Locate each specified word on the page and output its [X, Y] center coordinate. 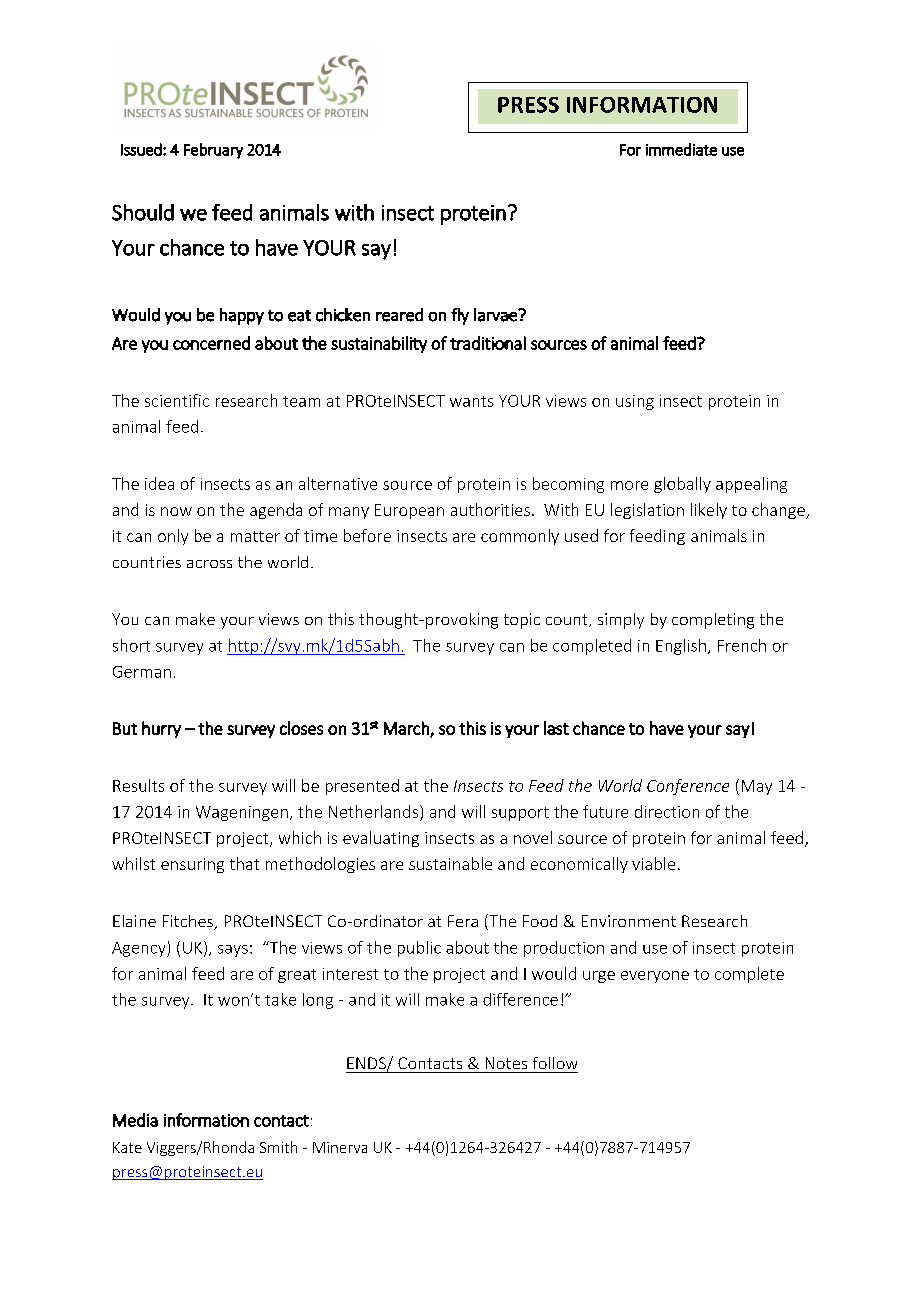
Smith [278, 1147]
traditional [488, 343]
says [233, 951]
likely [709, 511]
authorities [490, 509]
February [213, 151]
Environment [629, 921]
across [209, 564]
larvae [496, 315]
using [635, 402]
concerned [211, 343]
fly [460, 316]
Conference [688, 787]
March [407, 729]
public [419, 949]
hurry [161, 729]
